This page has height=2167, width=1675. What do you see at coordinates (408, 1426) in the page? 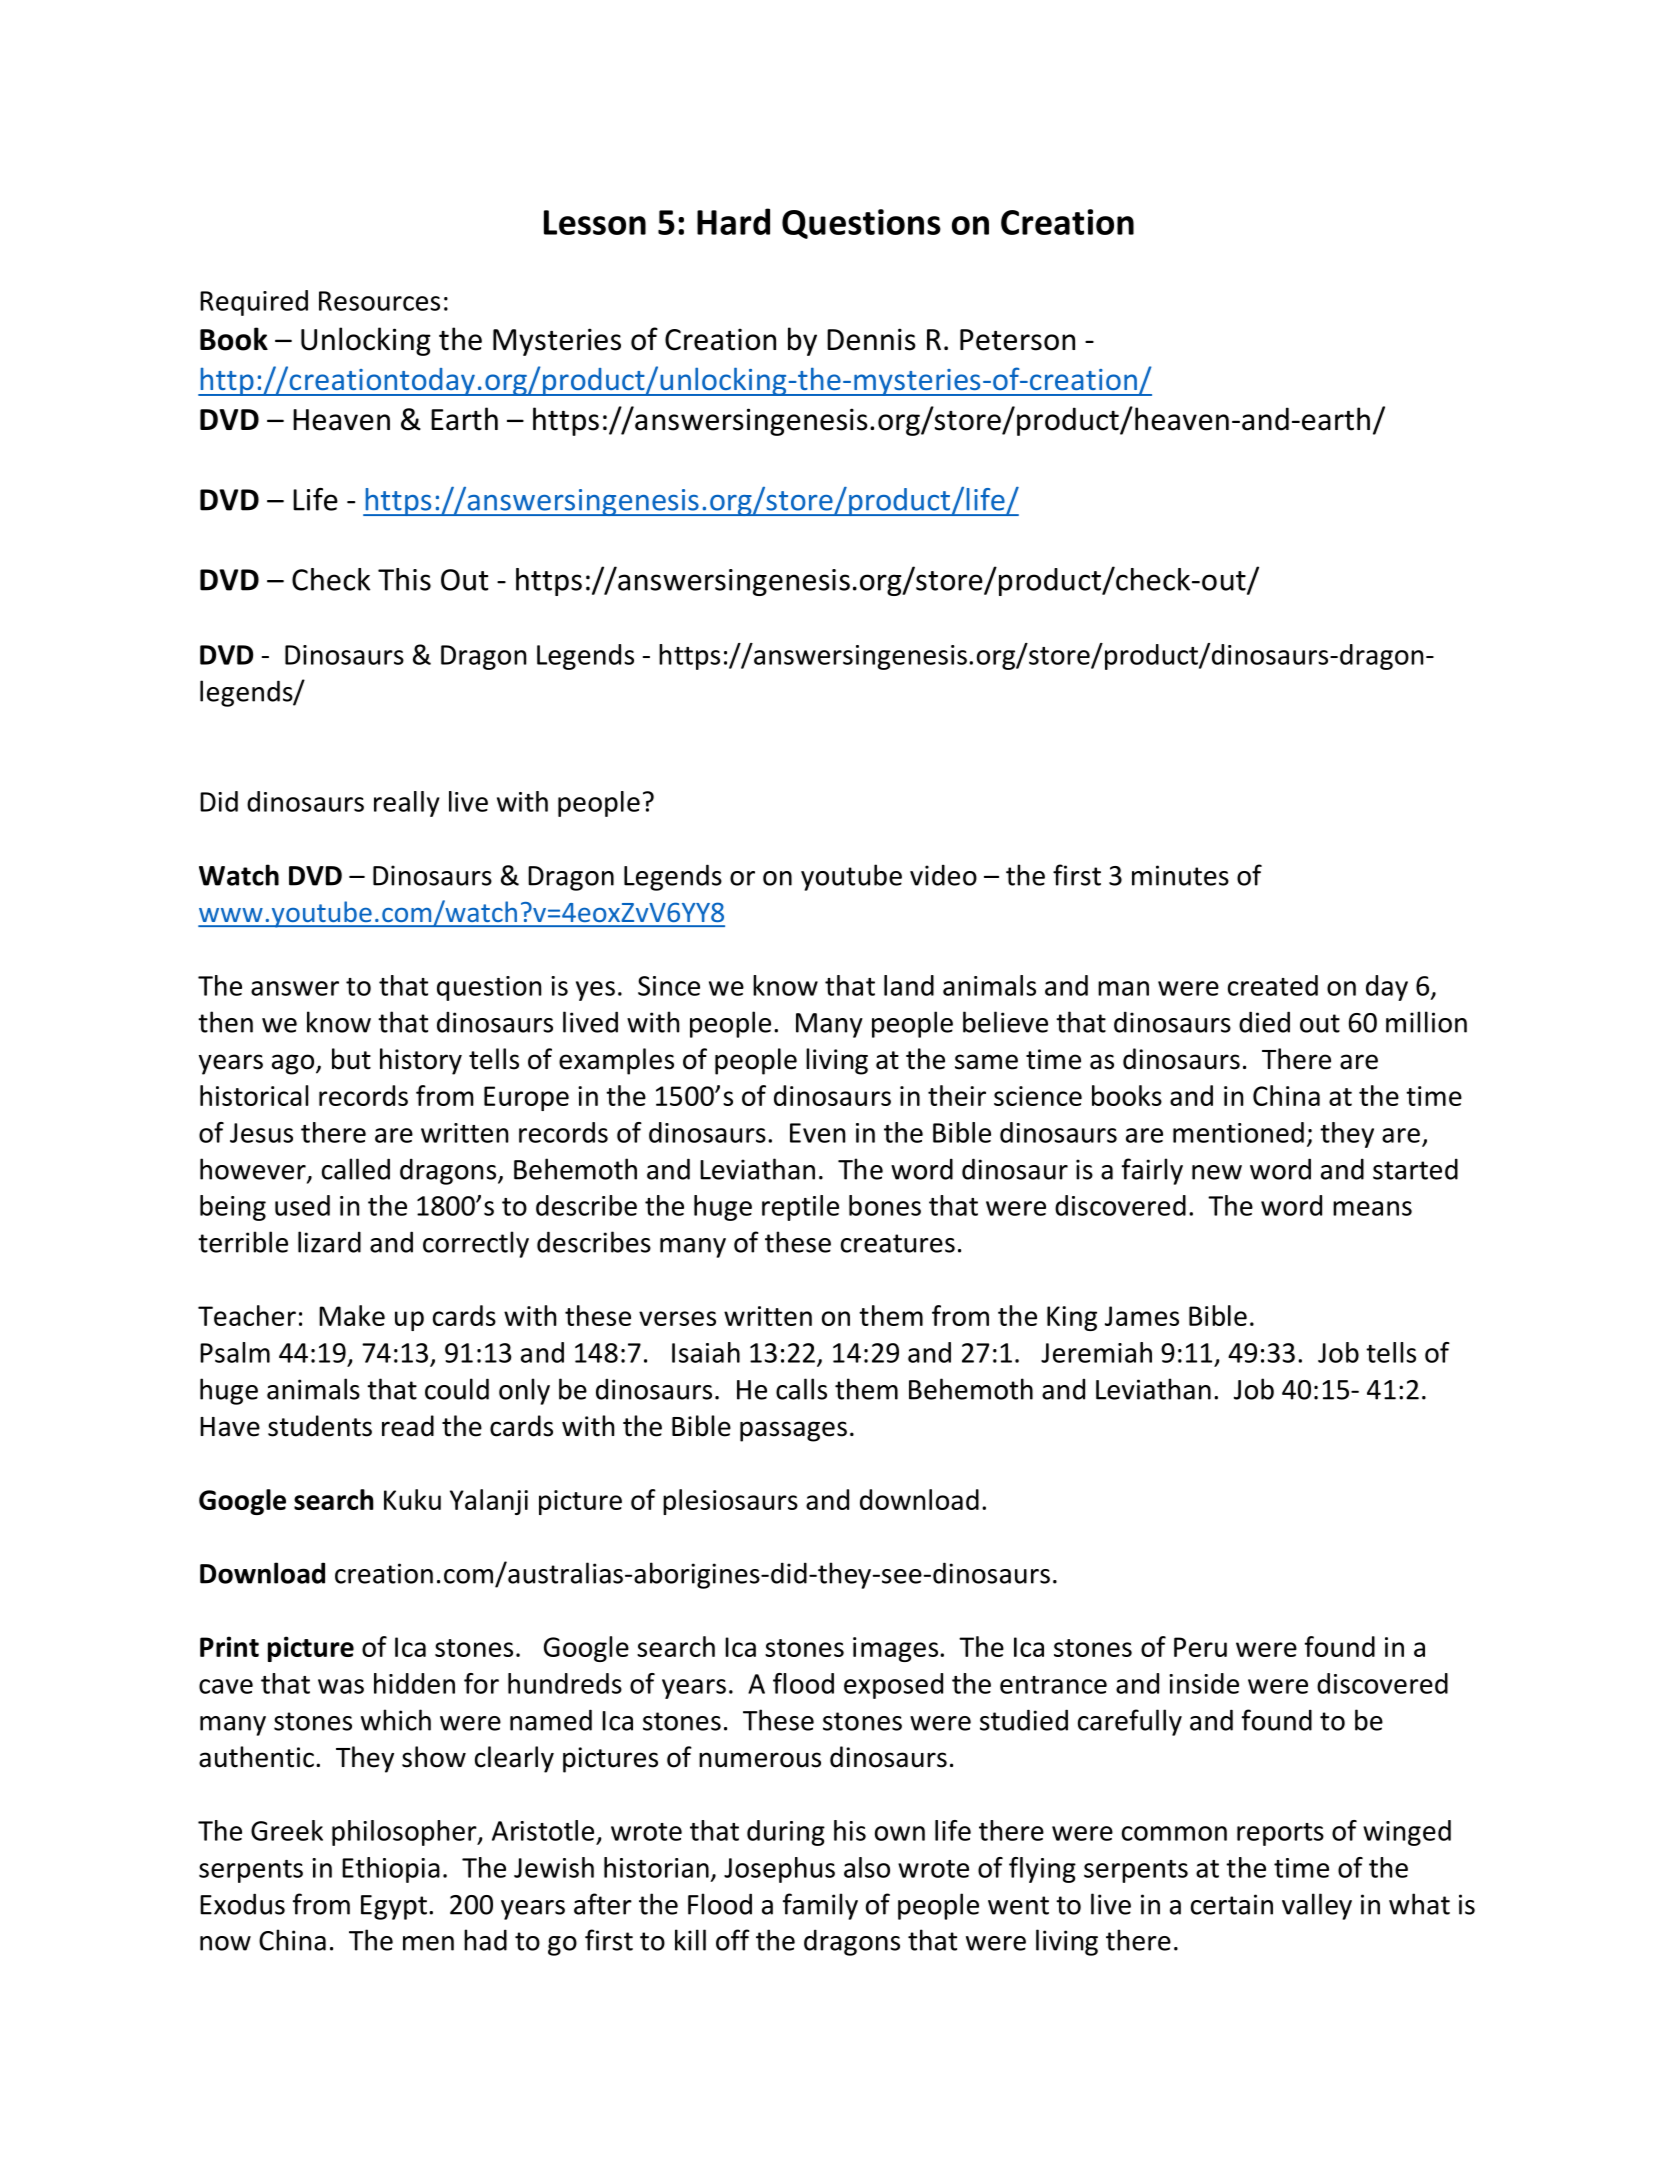
I see `read` at bounding box center [408, 1426].
